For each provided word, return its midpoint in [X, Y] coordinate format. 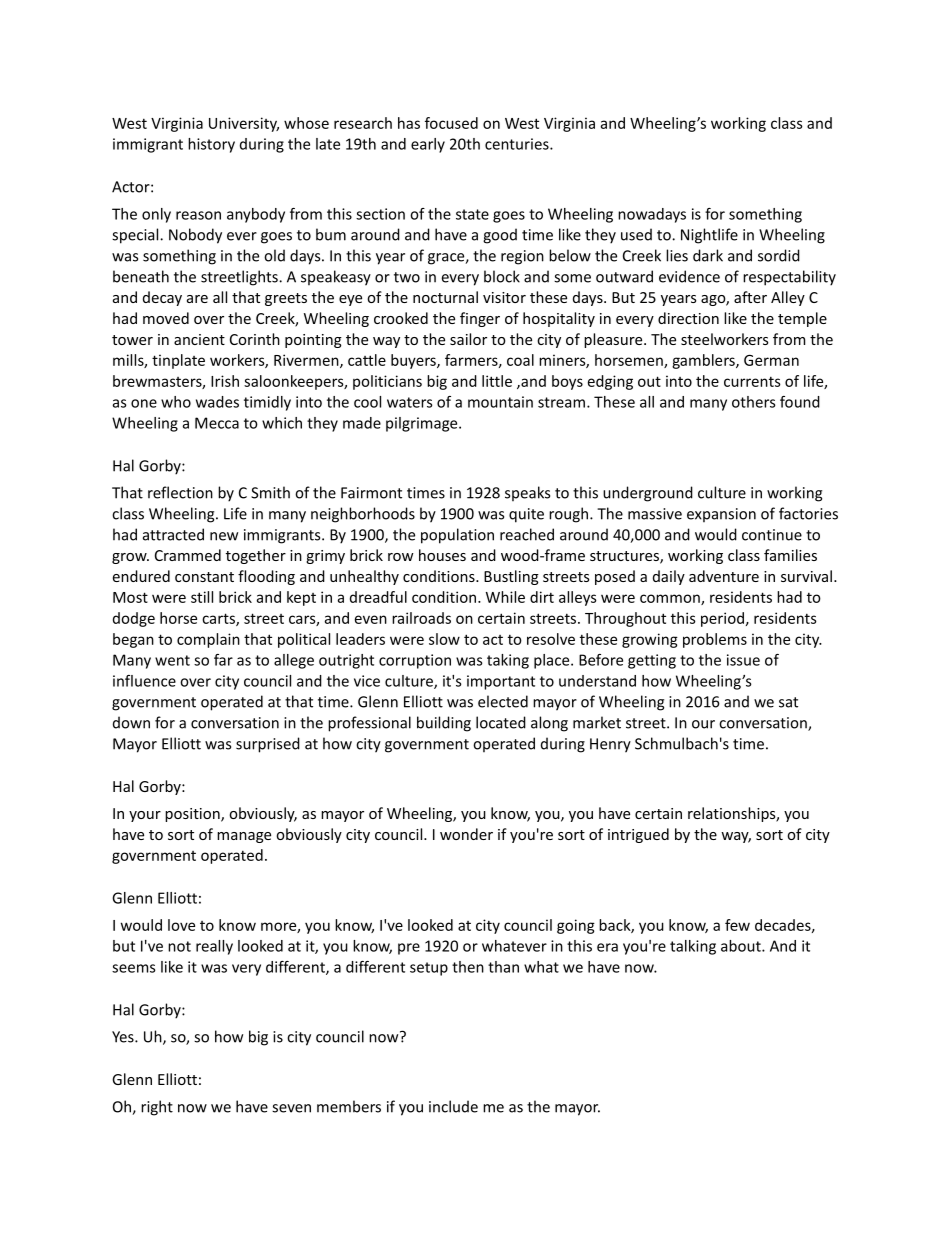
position [193, 815]
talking [693, 947]
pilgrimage [423, 424]
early [428, 145]
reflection [180, 492]
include [453, 1106]
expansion [721, 515]
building [444, 724]
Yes [124, 1037]
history [211, 145]
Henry [610, 745]
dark [708, 255]
